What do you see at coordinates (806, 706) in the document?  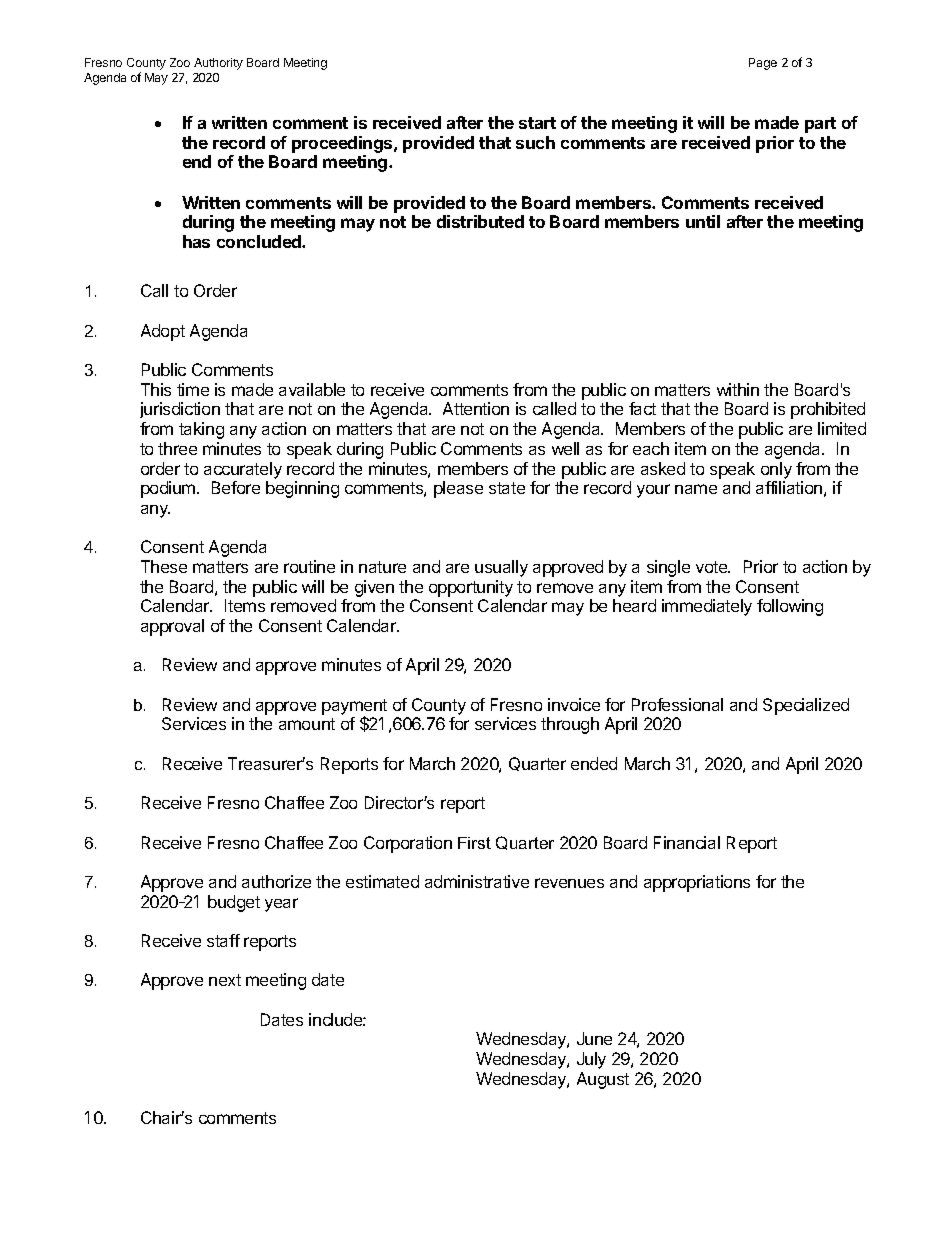 I see `Specialized` at bounding box center [806, 706].
